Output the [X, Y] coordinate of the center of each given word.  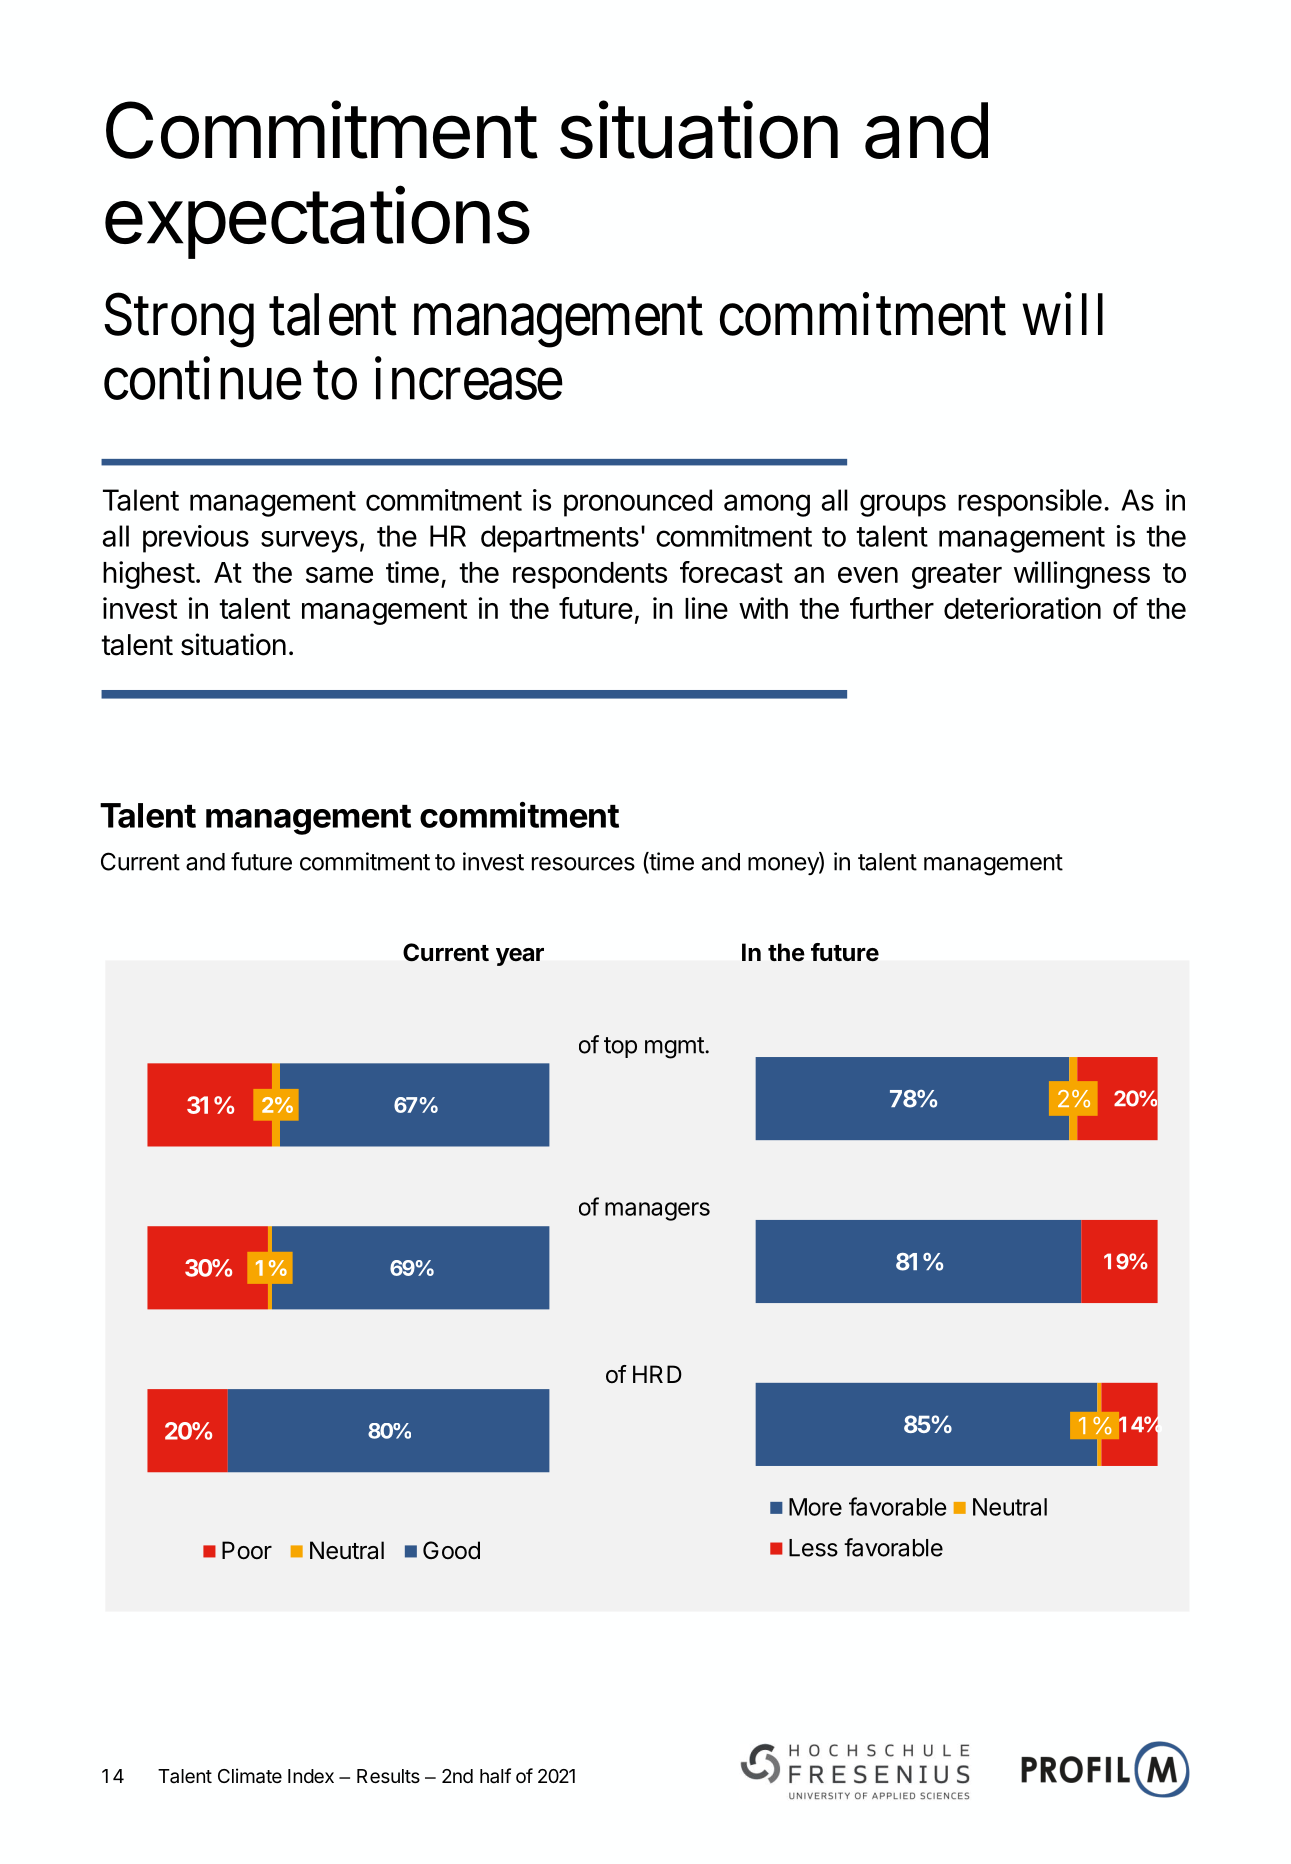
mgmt [675, 1048]
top [620, 1047]
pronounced [638, 503]
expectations [317, 222]
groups [903, 505]
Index [311, 1776]
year [520, 957]
